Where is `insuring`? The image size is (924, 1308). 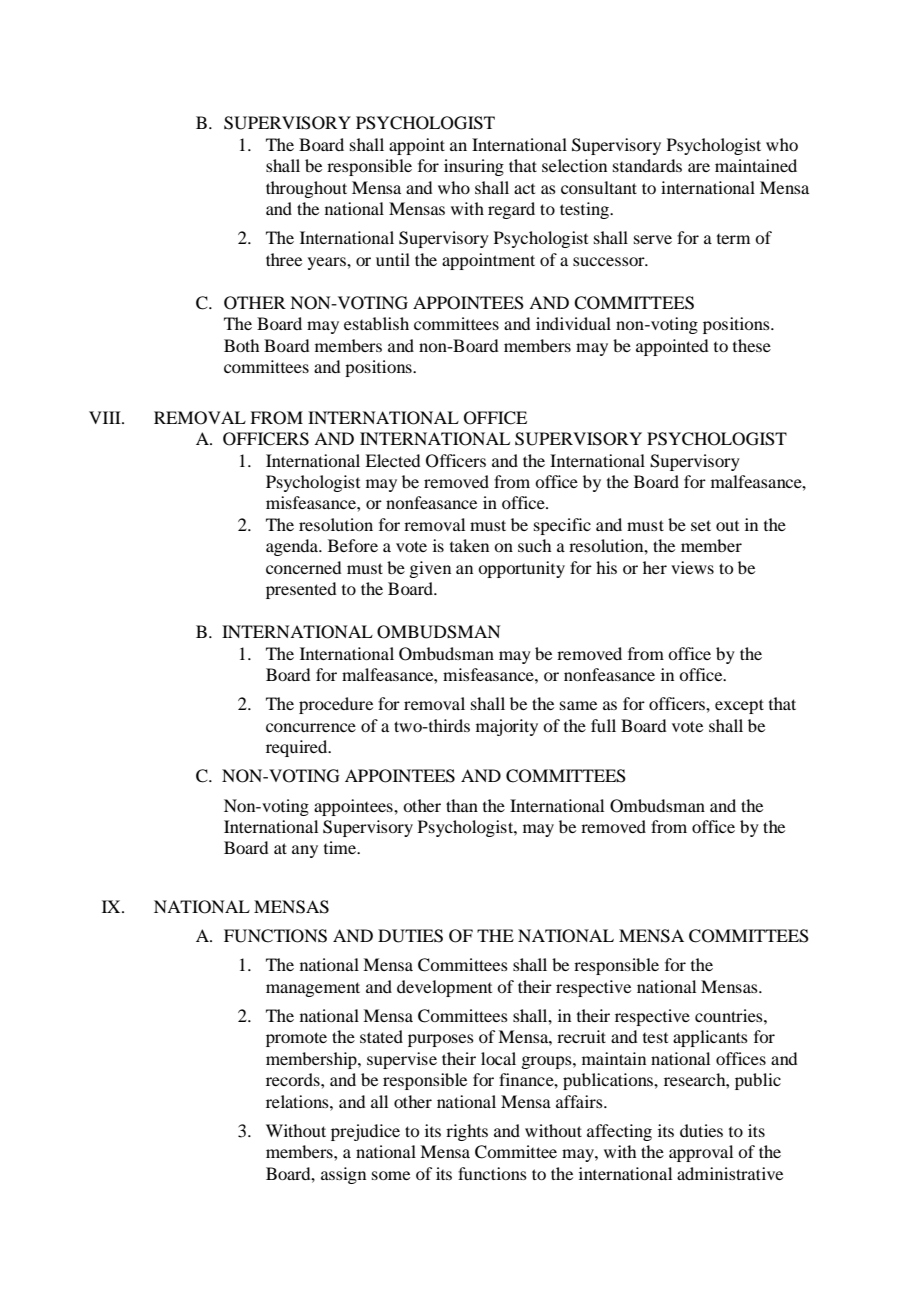 insuring is located at coordinates (474, 167).
